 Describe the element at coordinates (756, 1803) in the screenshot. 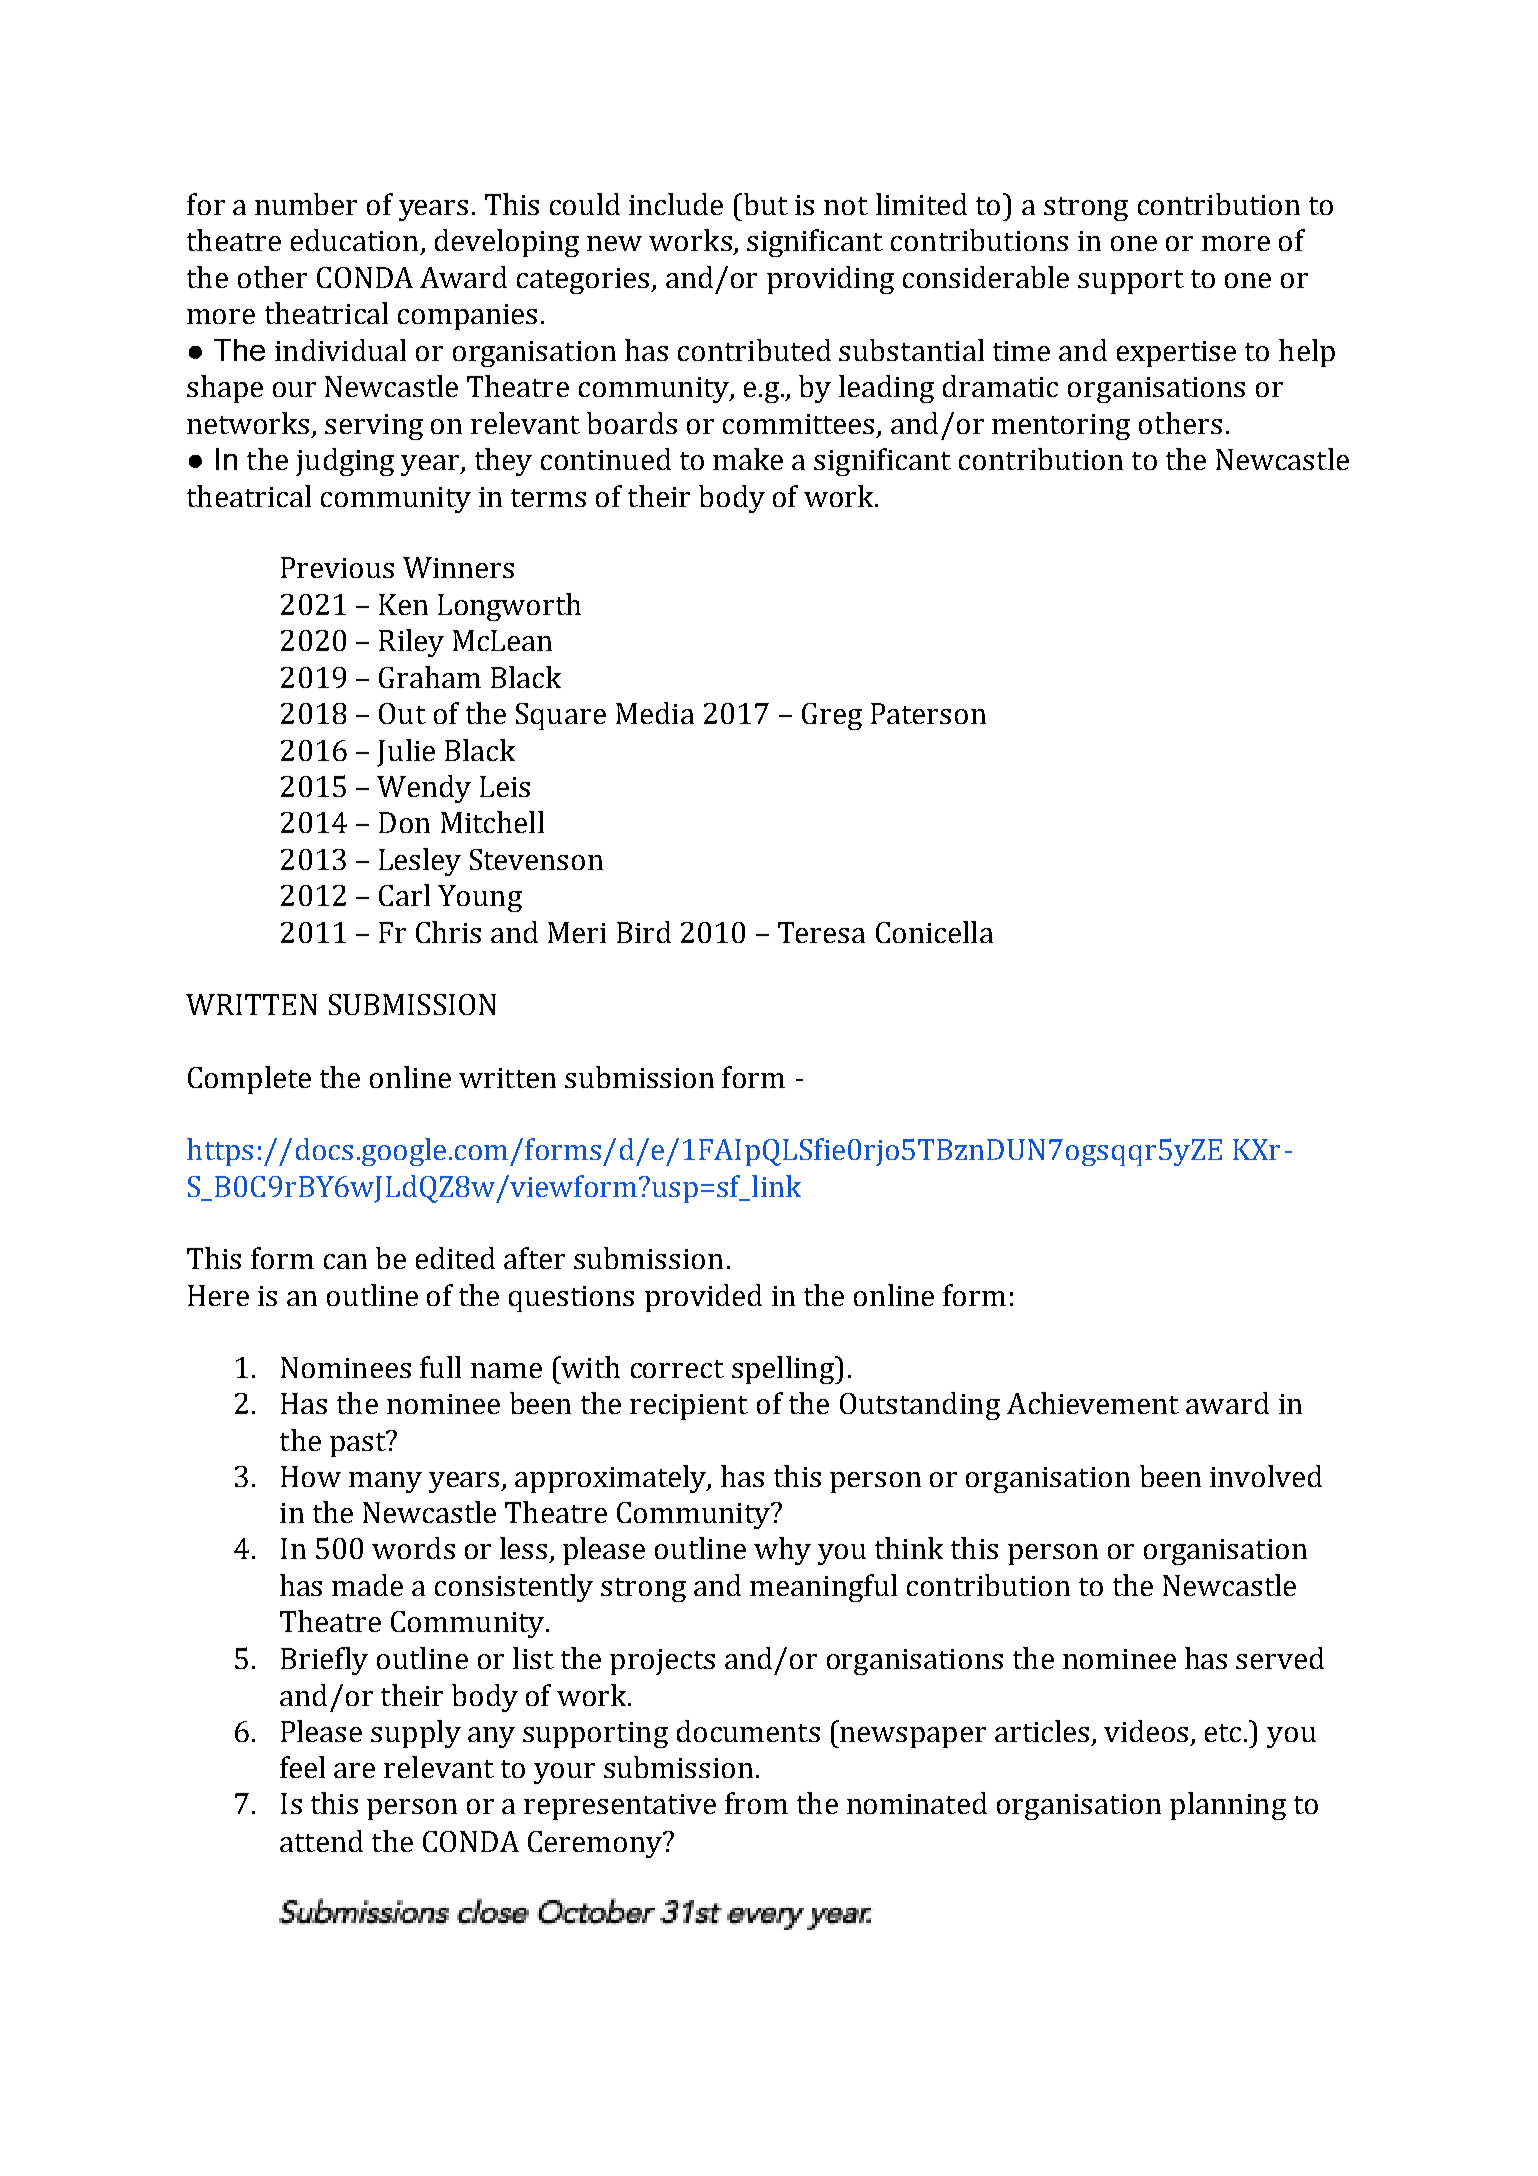

I see `from` at that location.
